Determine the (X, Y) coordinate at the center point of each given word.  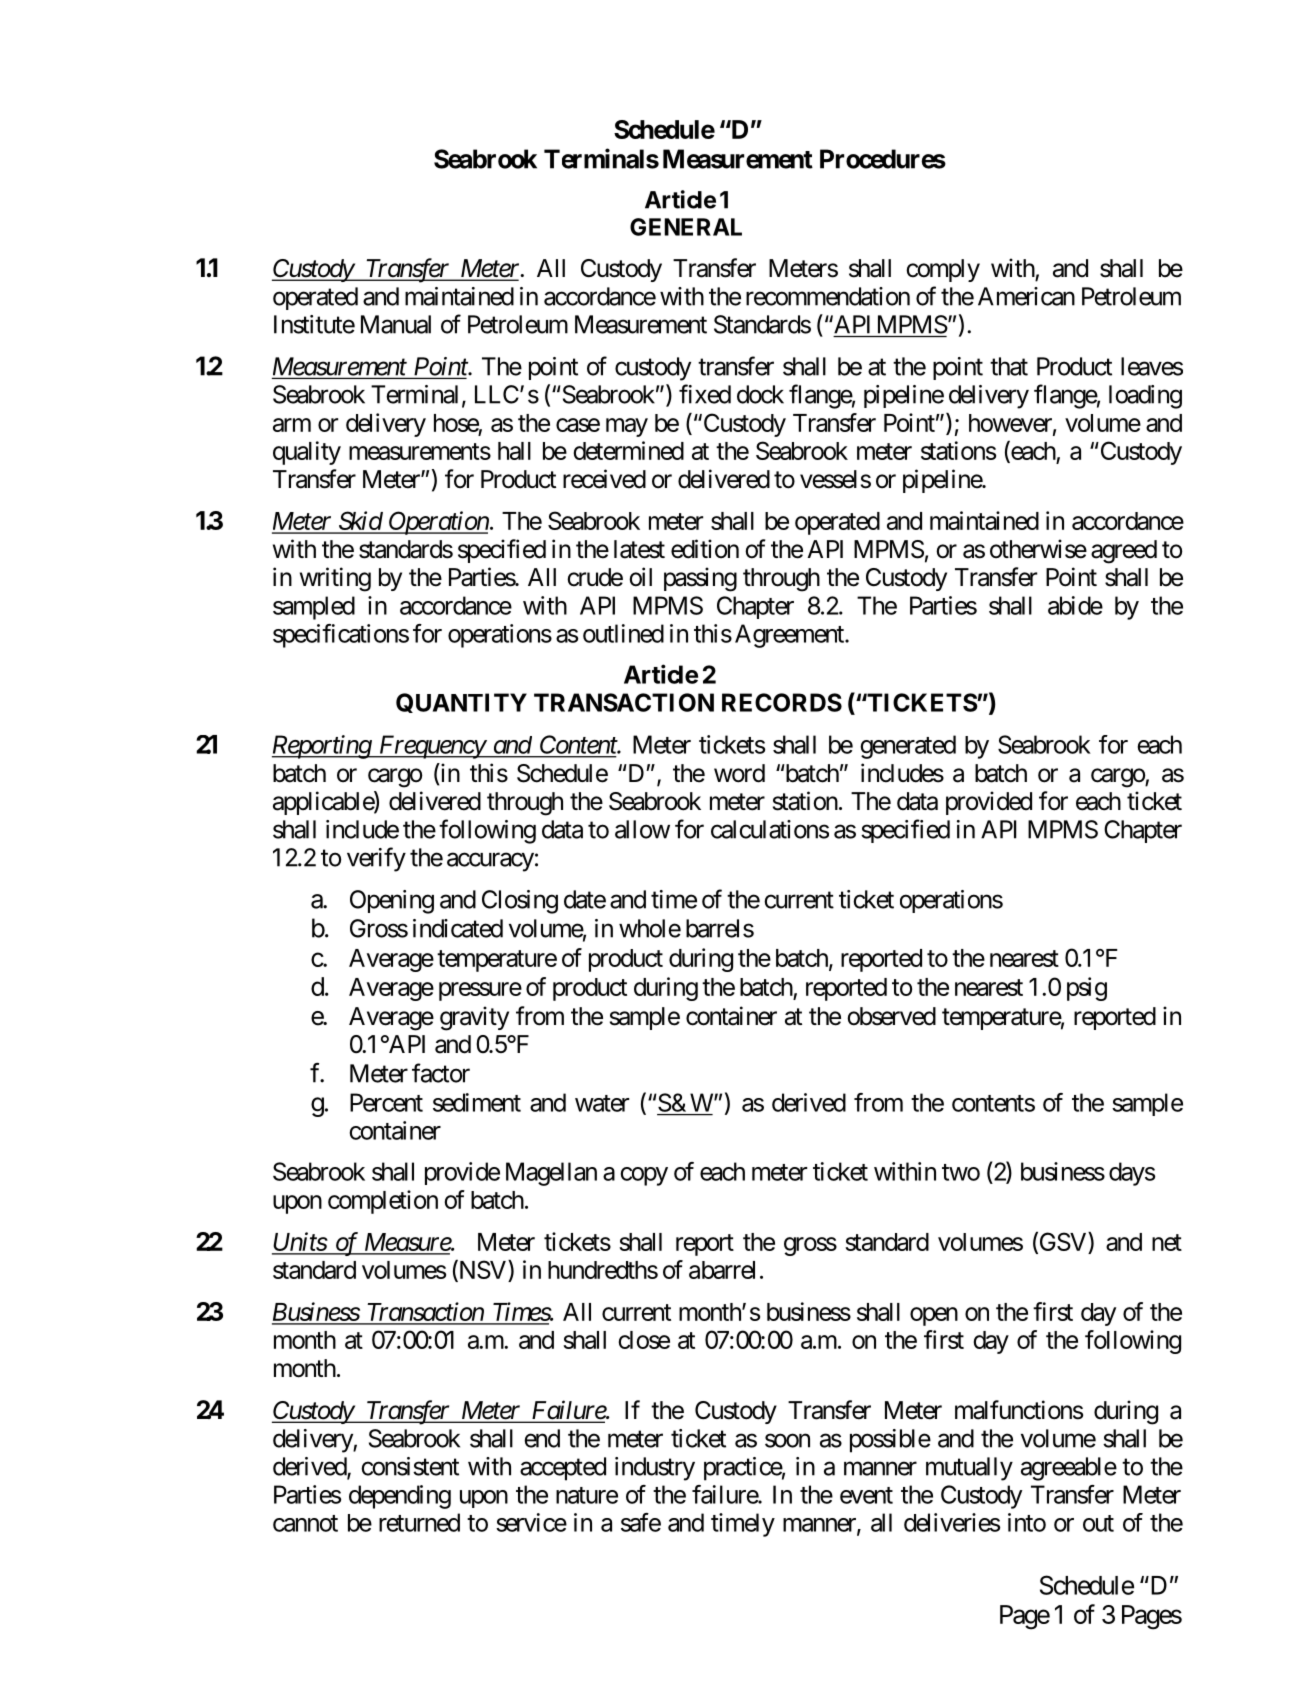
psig (1087, 989)
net (1167, 1242)
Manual (396, 324)
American (1026, 296)
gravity (474, 1018)
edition (705, 549)
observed (891, 1016)
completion (383, 1202)
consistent (410, 1466)
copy (644, 1176)
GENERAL (686, 227)
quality (307, 453)
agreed (1124, 552)
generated (908, 747)
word (739, 773)
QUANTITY (461, 703)
